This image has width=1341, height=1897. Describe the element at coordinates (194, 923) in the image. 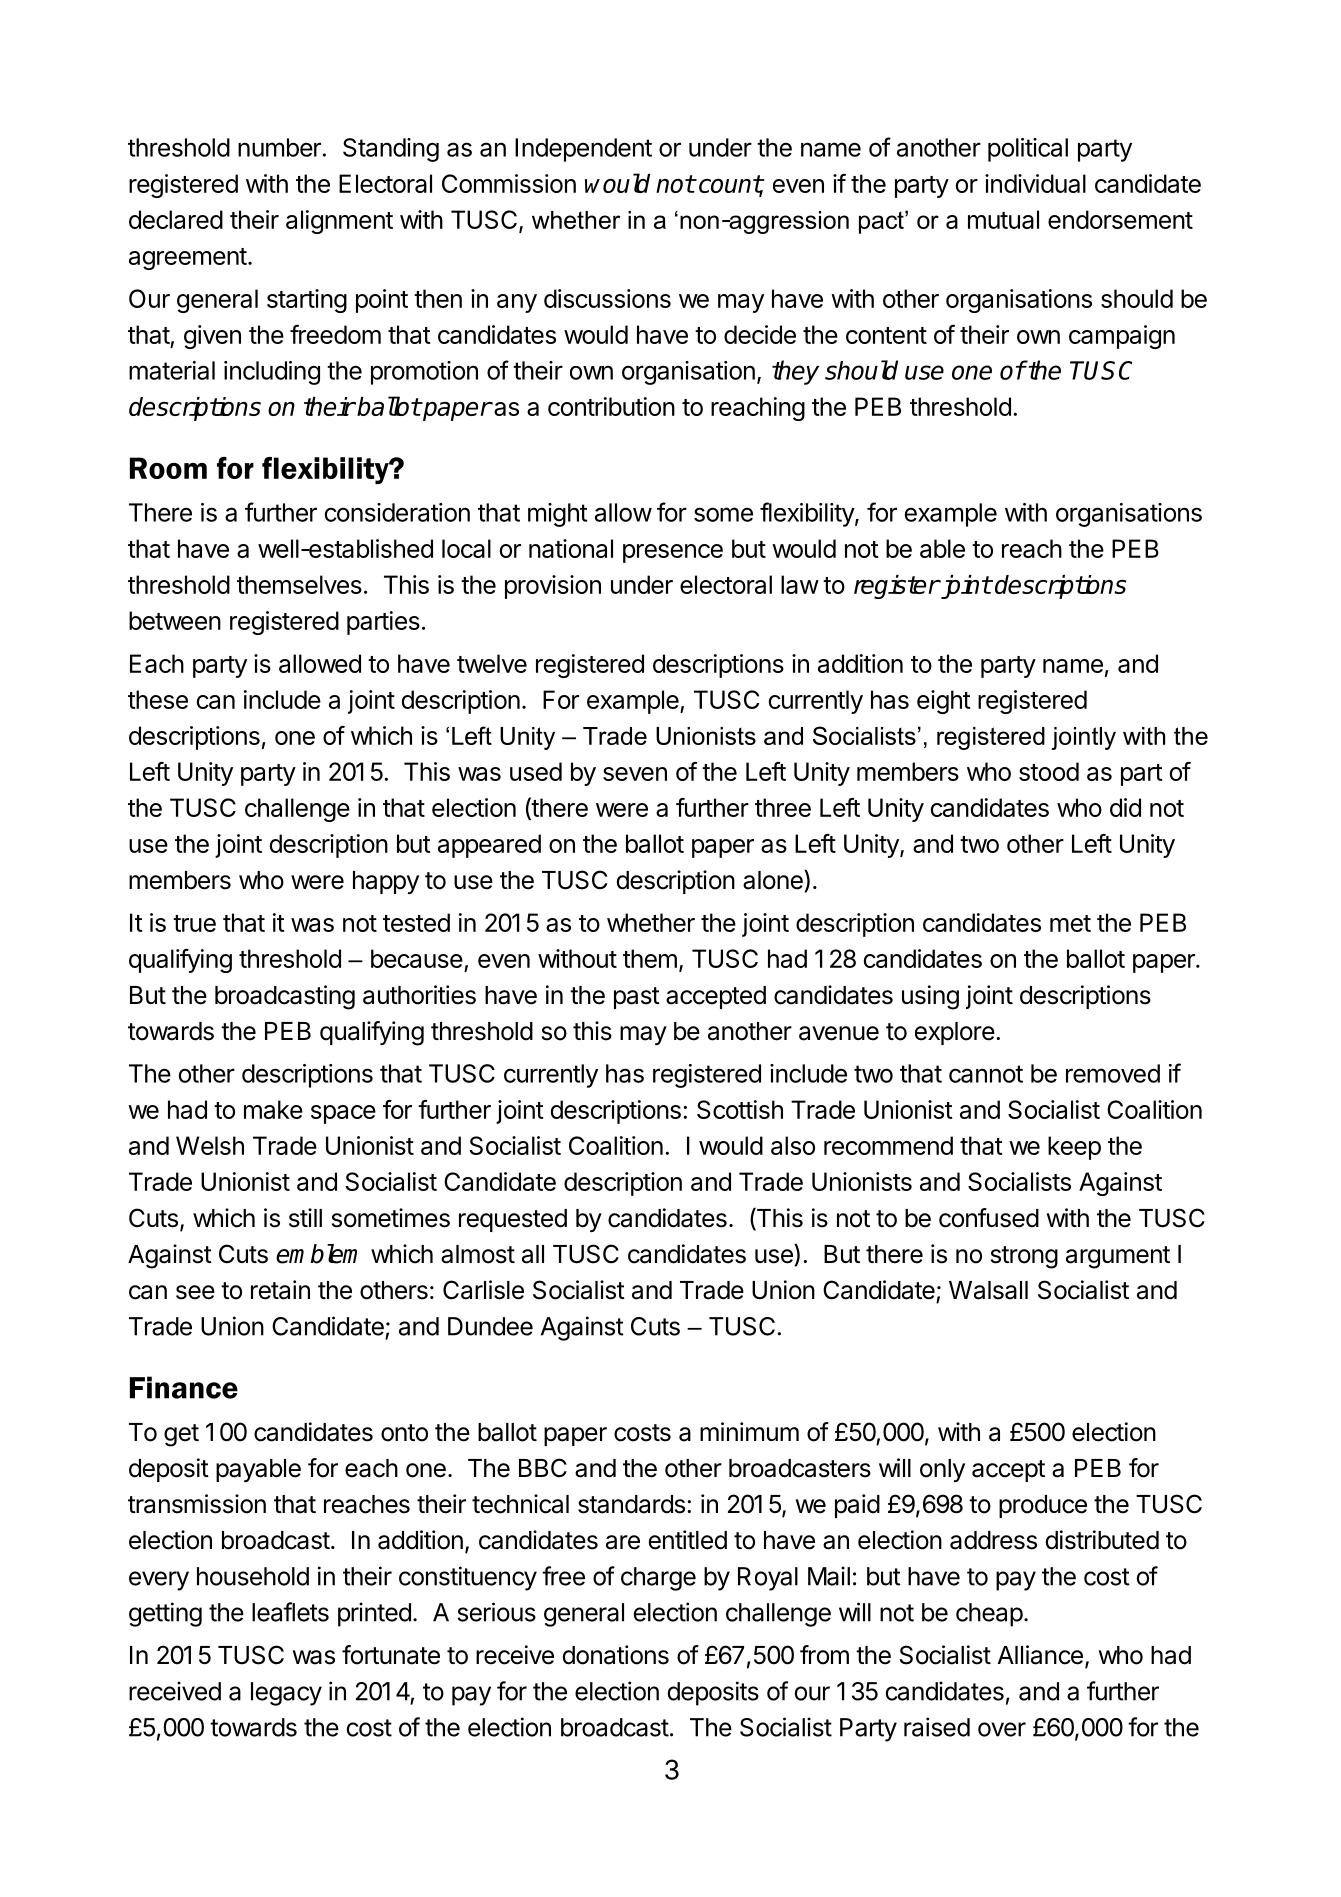

I see `true` at that location.
